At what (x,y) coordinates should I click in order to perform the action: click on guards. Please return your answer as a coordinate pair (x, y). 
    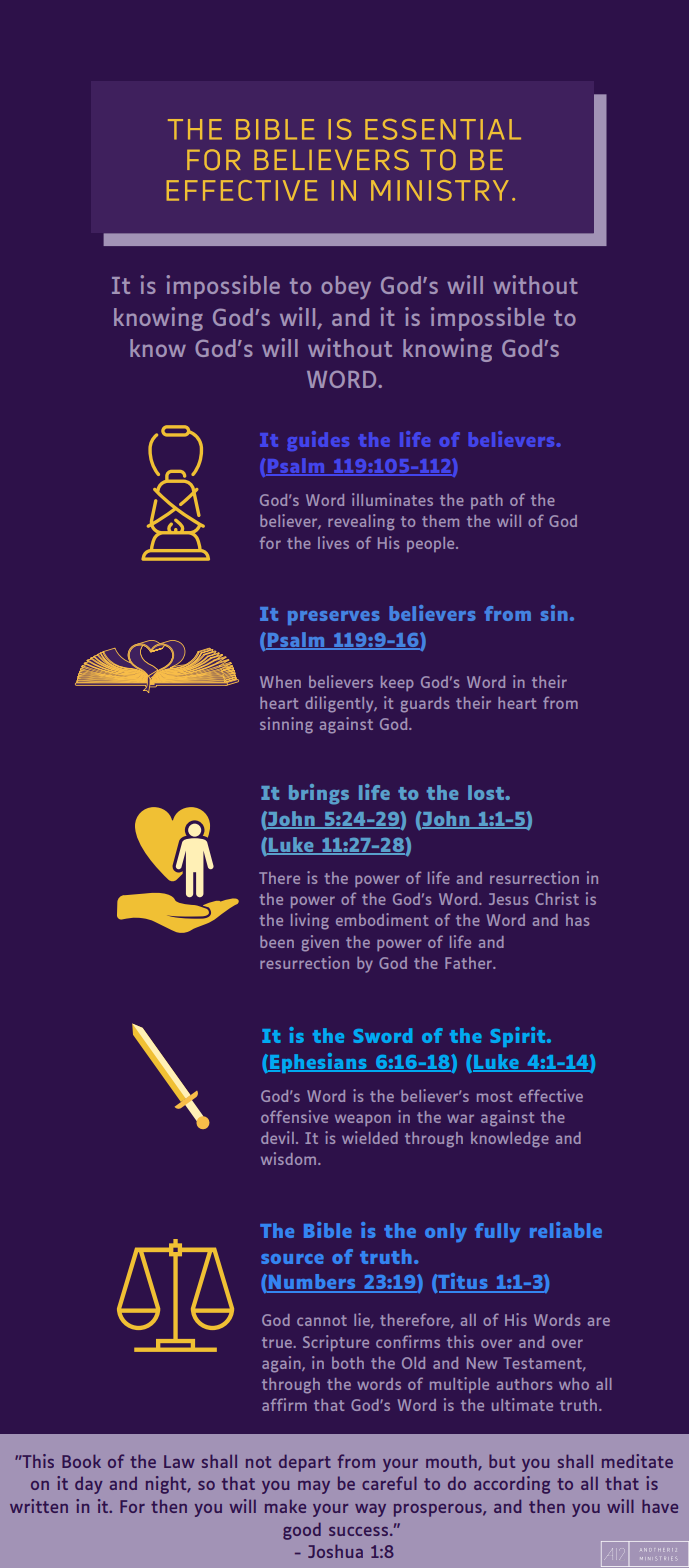
    Looking at the image, I should click on (425, 705).
